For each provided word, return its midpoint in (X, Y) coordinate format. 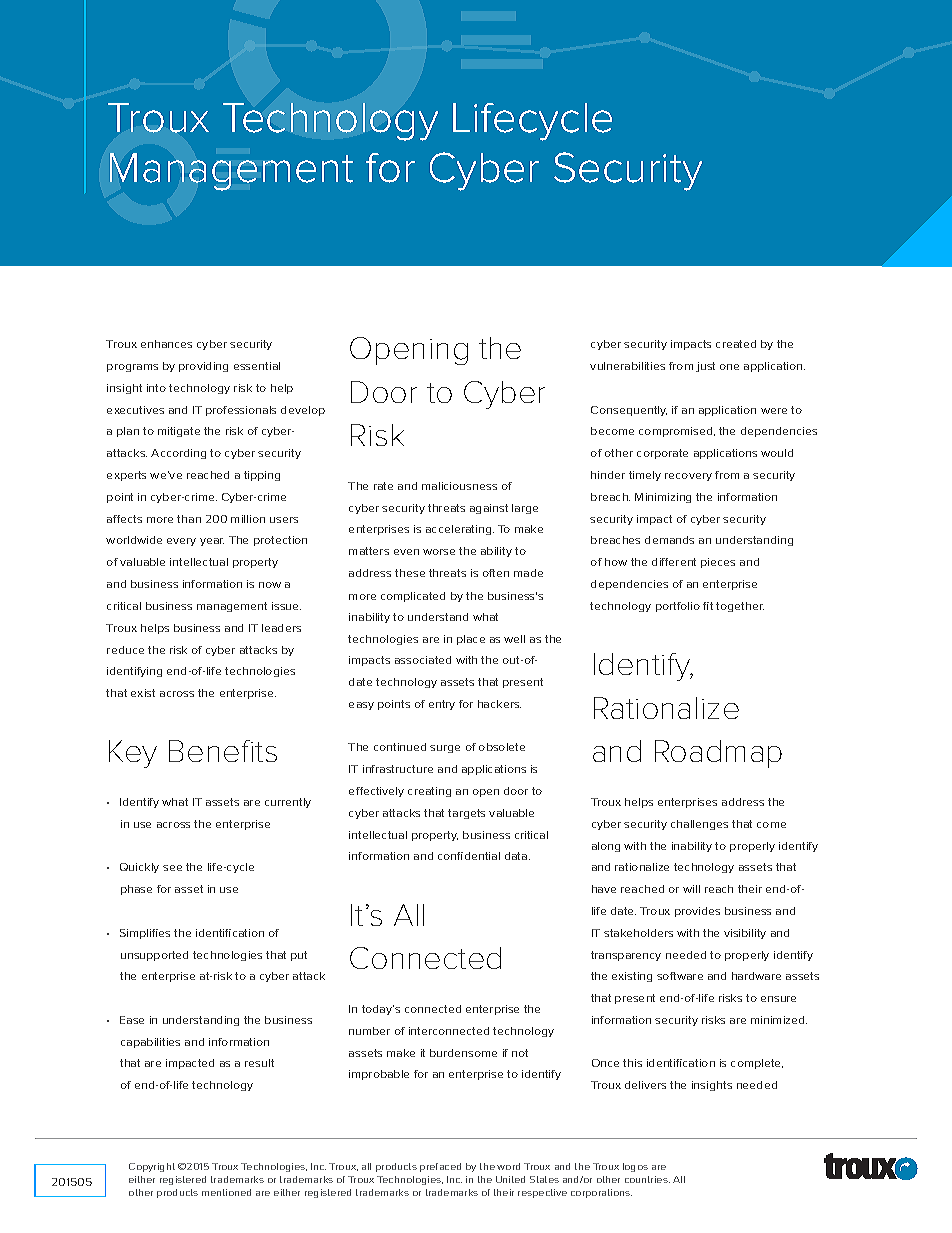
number (369, 1031)
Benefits (223, 751)
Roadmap (718, 754)
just (705, 367)
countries (647, 1179)
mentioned (226, 1192)
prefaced (440, 1167)
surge (445, 749)
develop (303, 411)
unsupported (154, 956)
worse (439, 552)
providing (203, 367)
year (212, 542)
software (680, 976)
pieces (718, 563)
